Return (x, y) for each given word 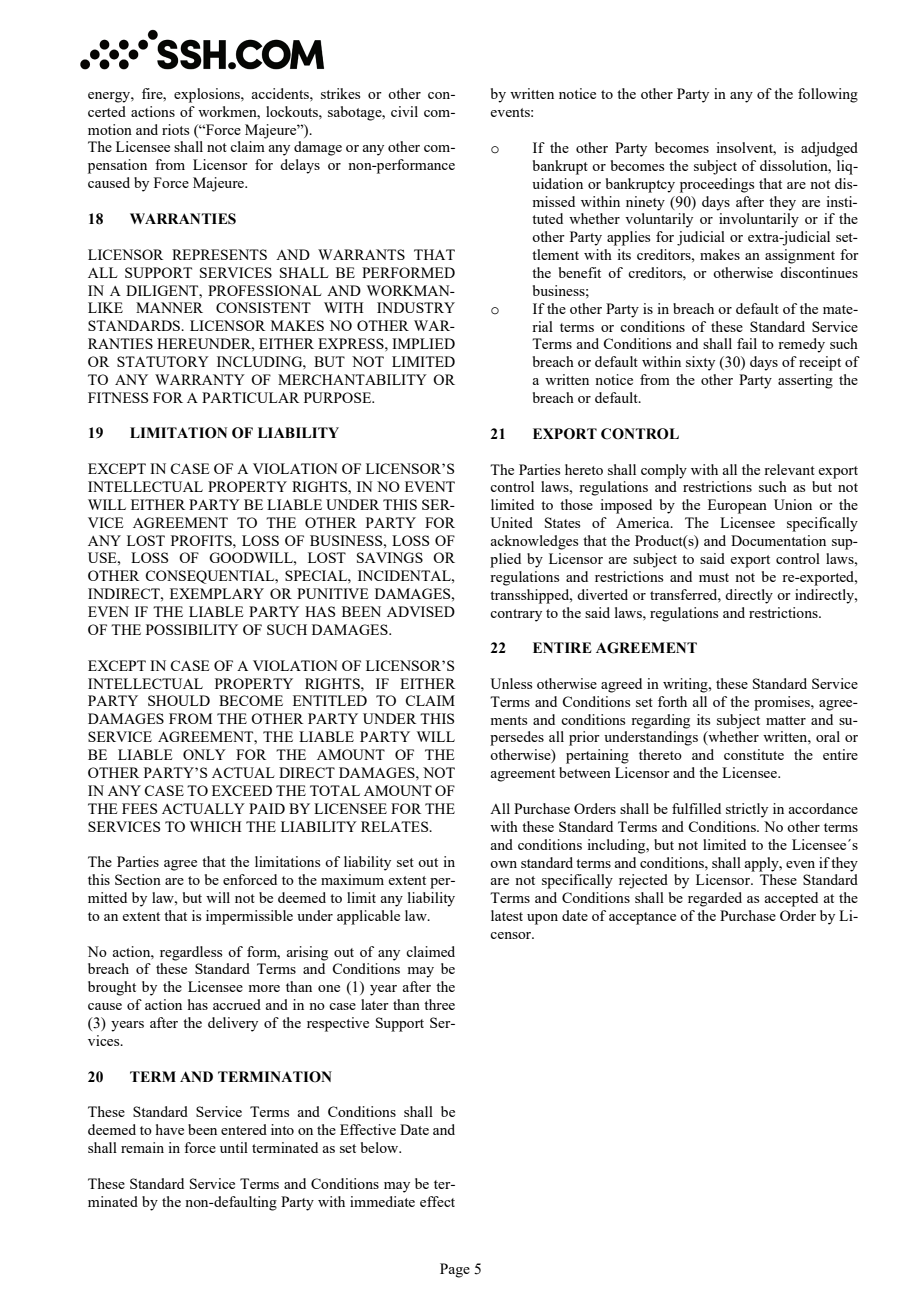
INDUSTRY (416, 307)
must (714, 577)
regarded (715, 899)
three (439, 1004)
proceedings (717, 185)
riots (175, 129)
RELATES (396, 826)
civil (404, 111)
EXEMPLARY (217, 593)
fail (747, 343)
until (234, 1147)
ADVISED (421, 611)
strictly (747, 810)
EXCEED (242, 790)
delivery (233, 1024)
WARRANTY (200, 379)
